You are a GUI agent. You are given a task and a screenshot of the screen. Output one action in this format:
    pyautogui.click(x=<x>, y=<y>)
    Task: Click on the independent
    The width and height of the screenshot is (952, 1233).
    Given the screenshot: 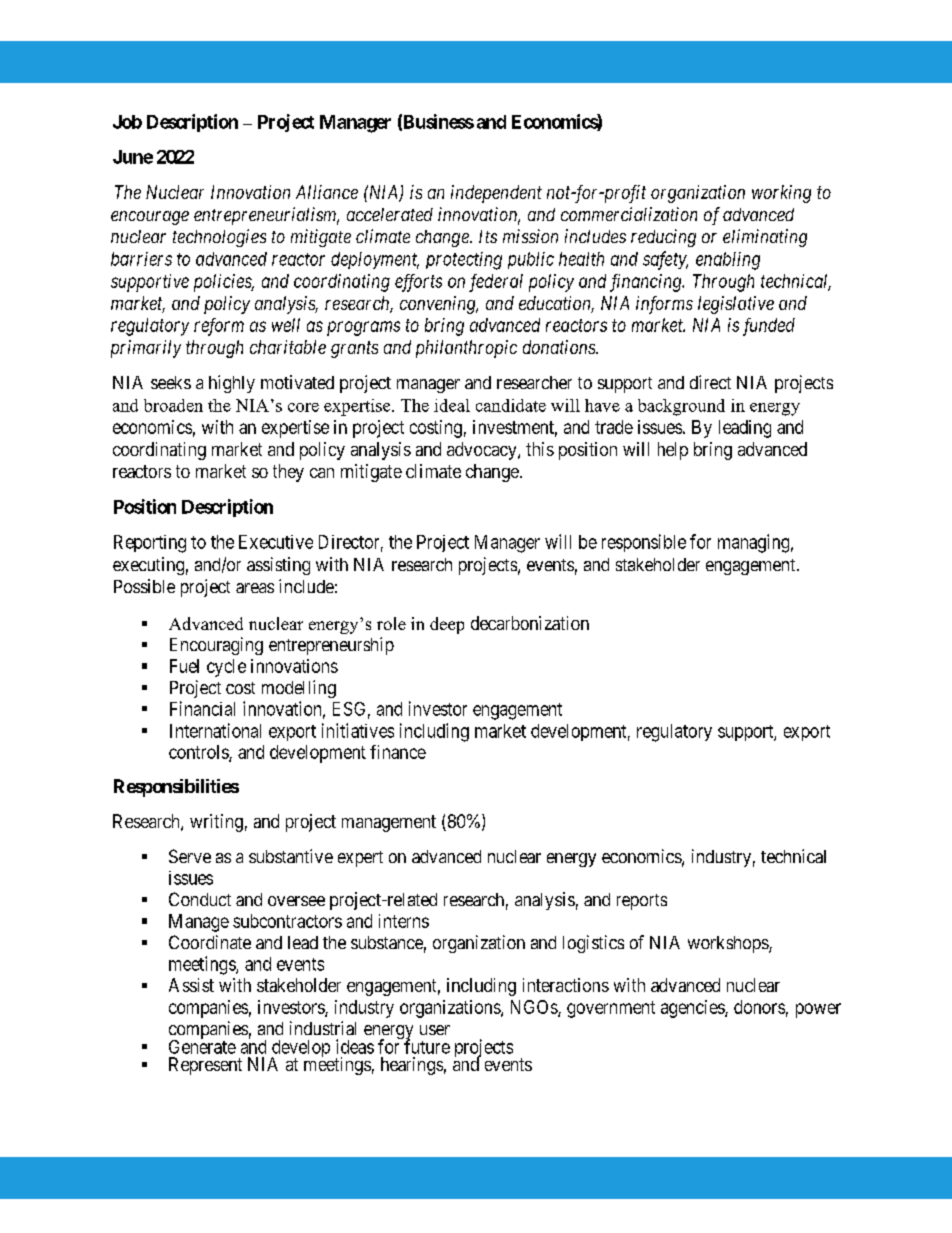 What is the action you would take?
    pyautogui.click(x=496, y=194)
